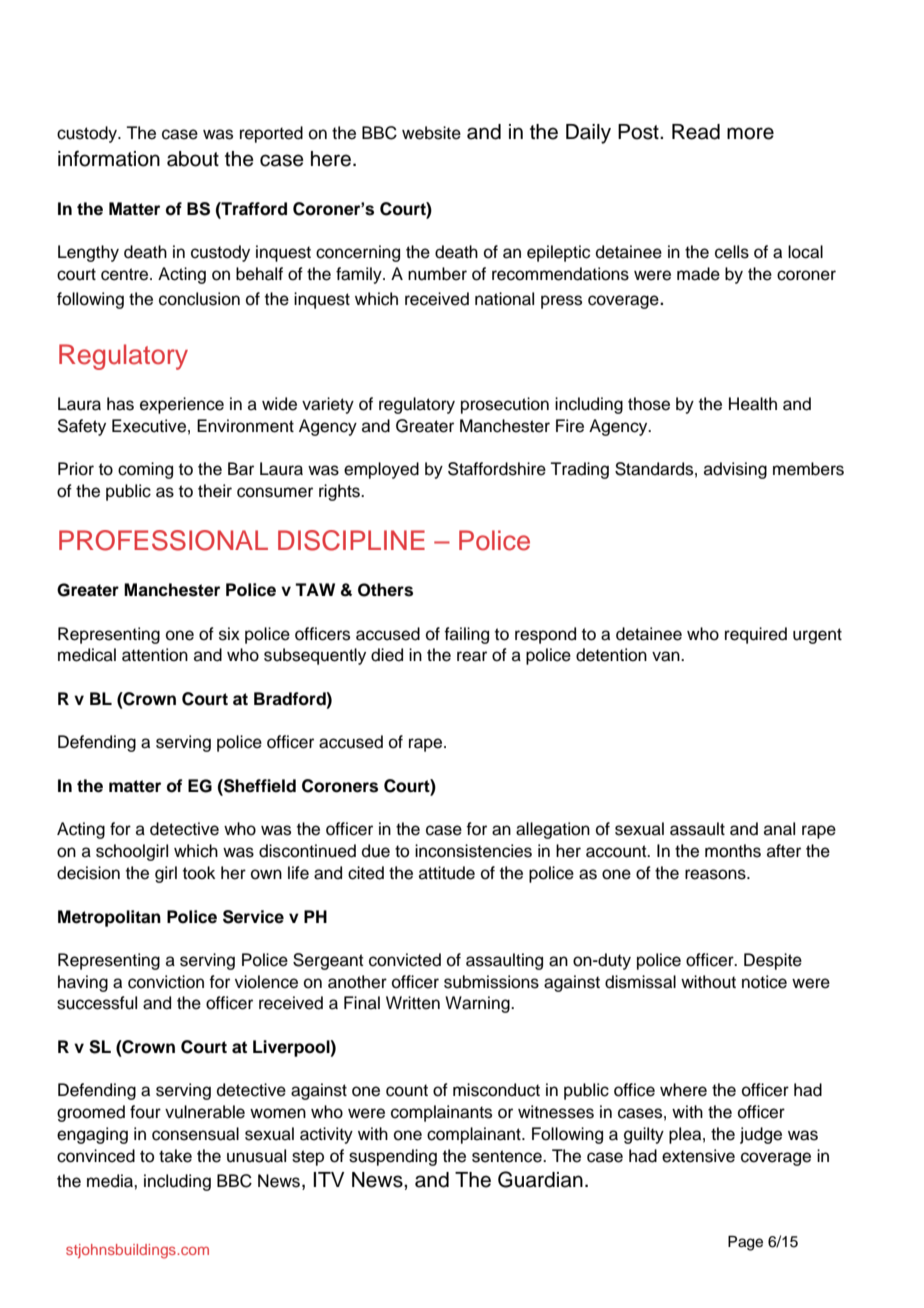 This page has height=1308, width=924. Describe the element at coordinates (779, 829) in the page. I see `anal` at that location.
